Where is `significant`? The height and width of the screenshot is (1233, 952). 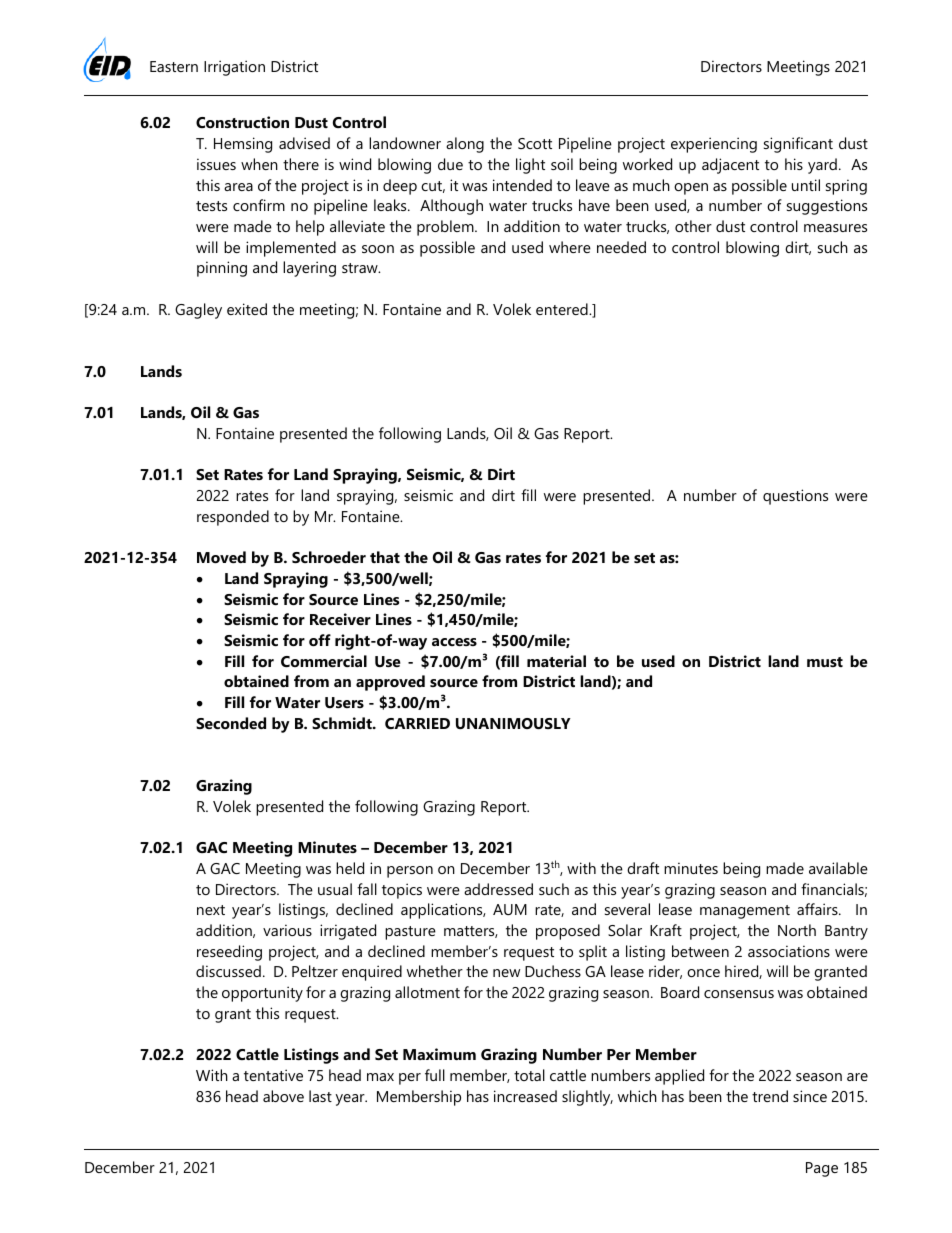
significant is located at coordinates (798, 145).
